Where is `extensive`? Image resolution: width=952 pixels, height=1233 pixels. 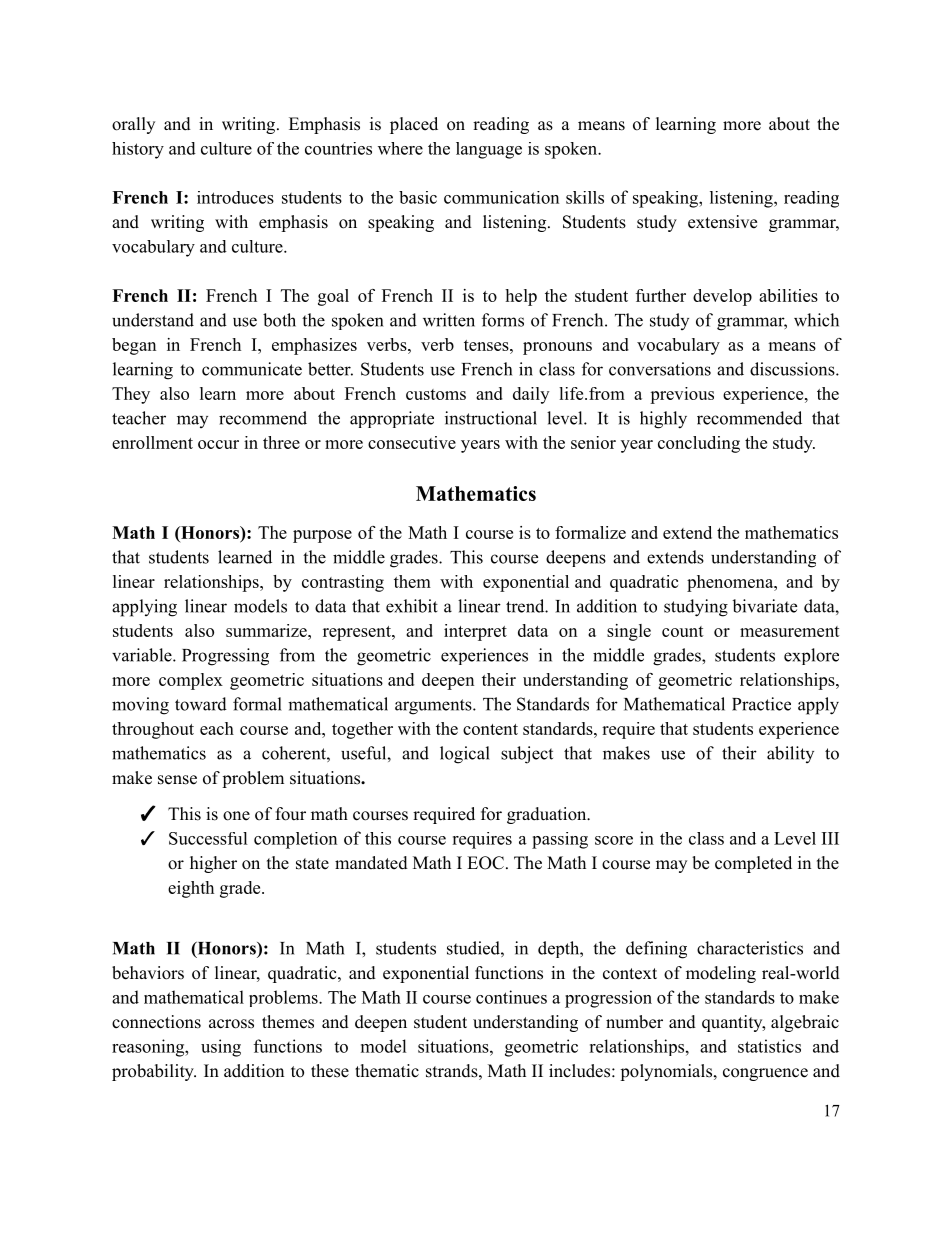
extensive is located at coordinates (722, 222).
